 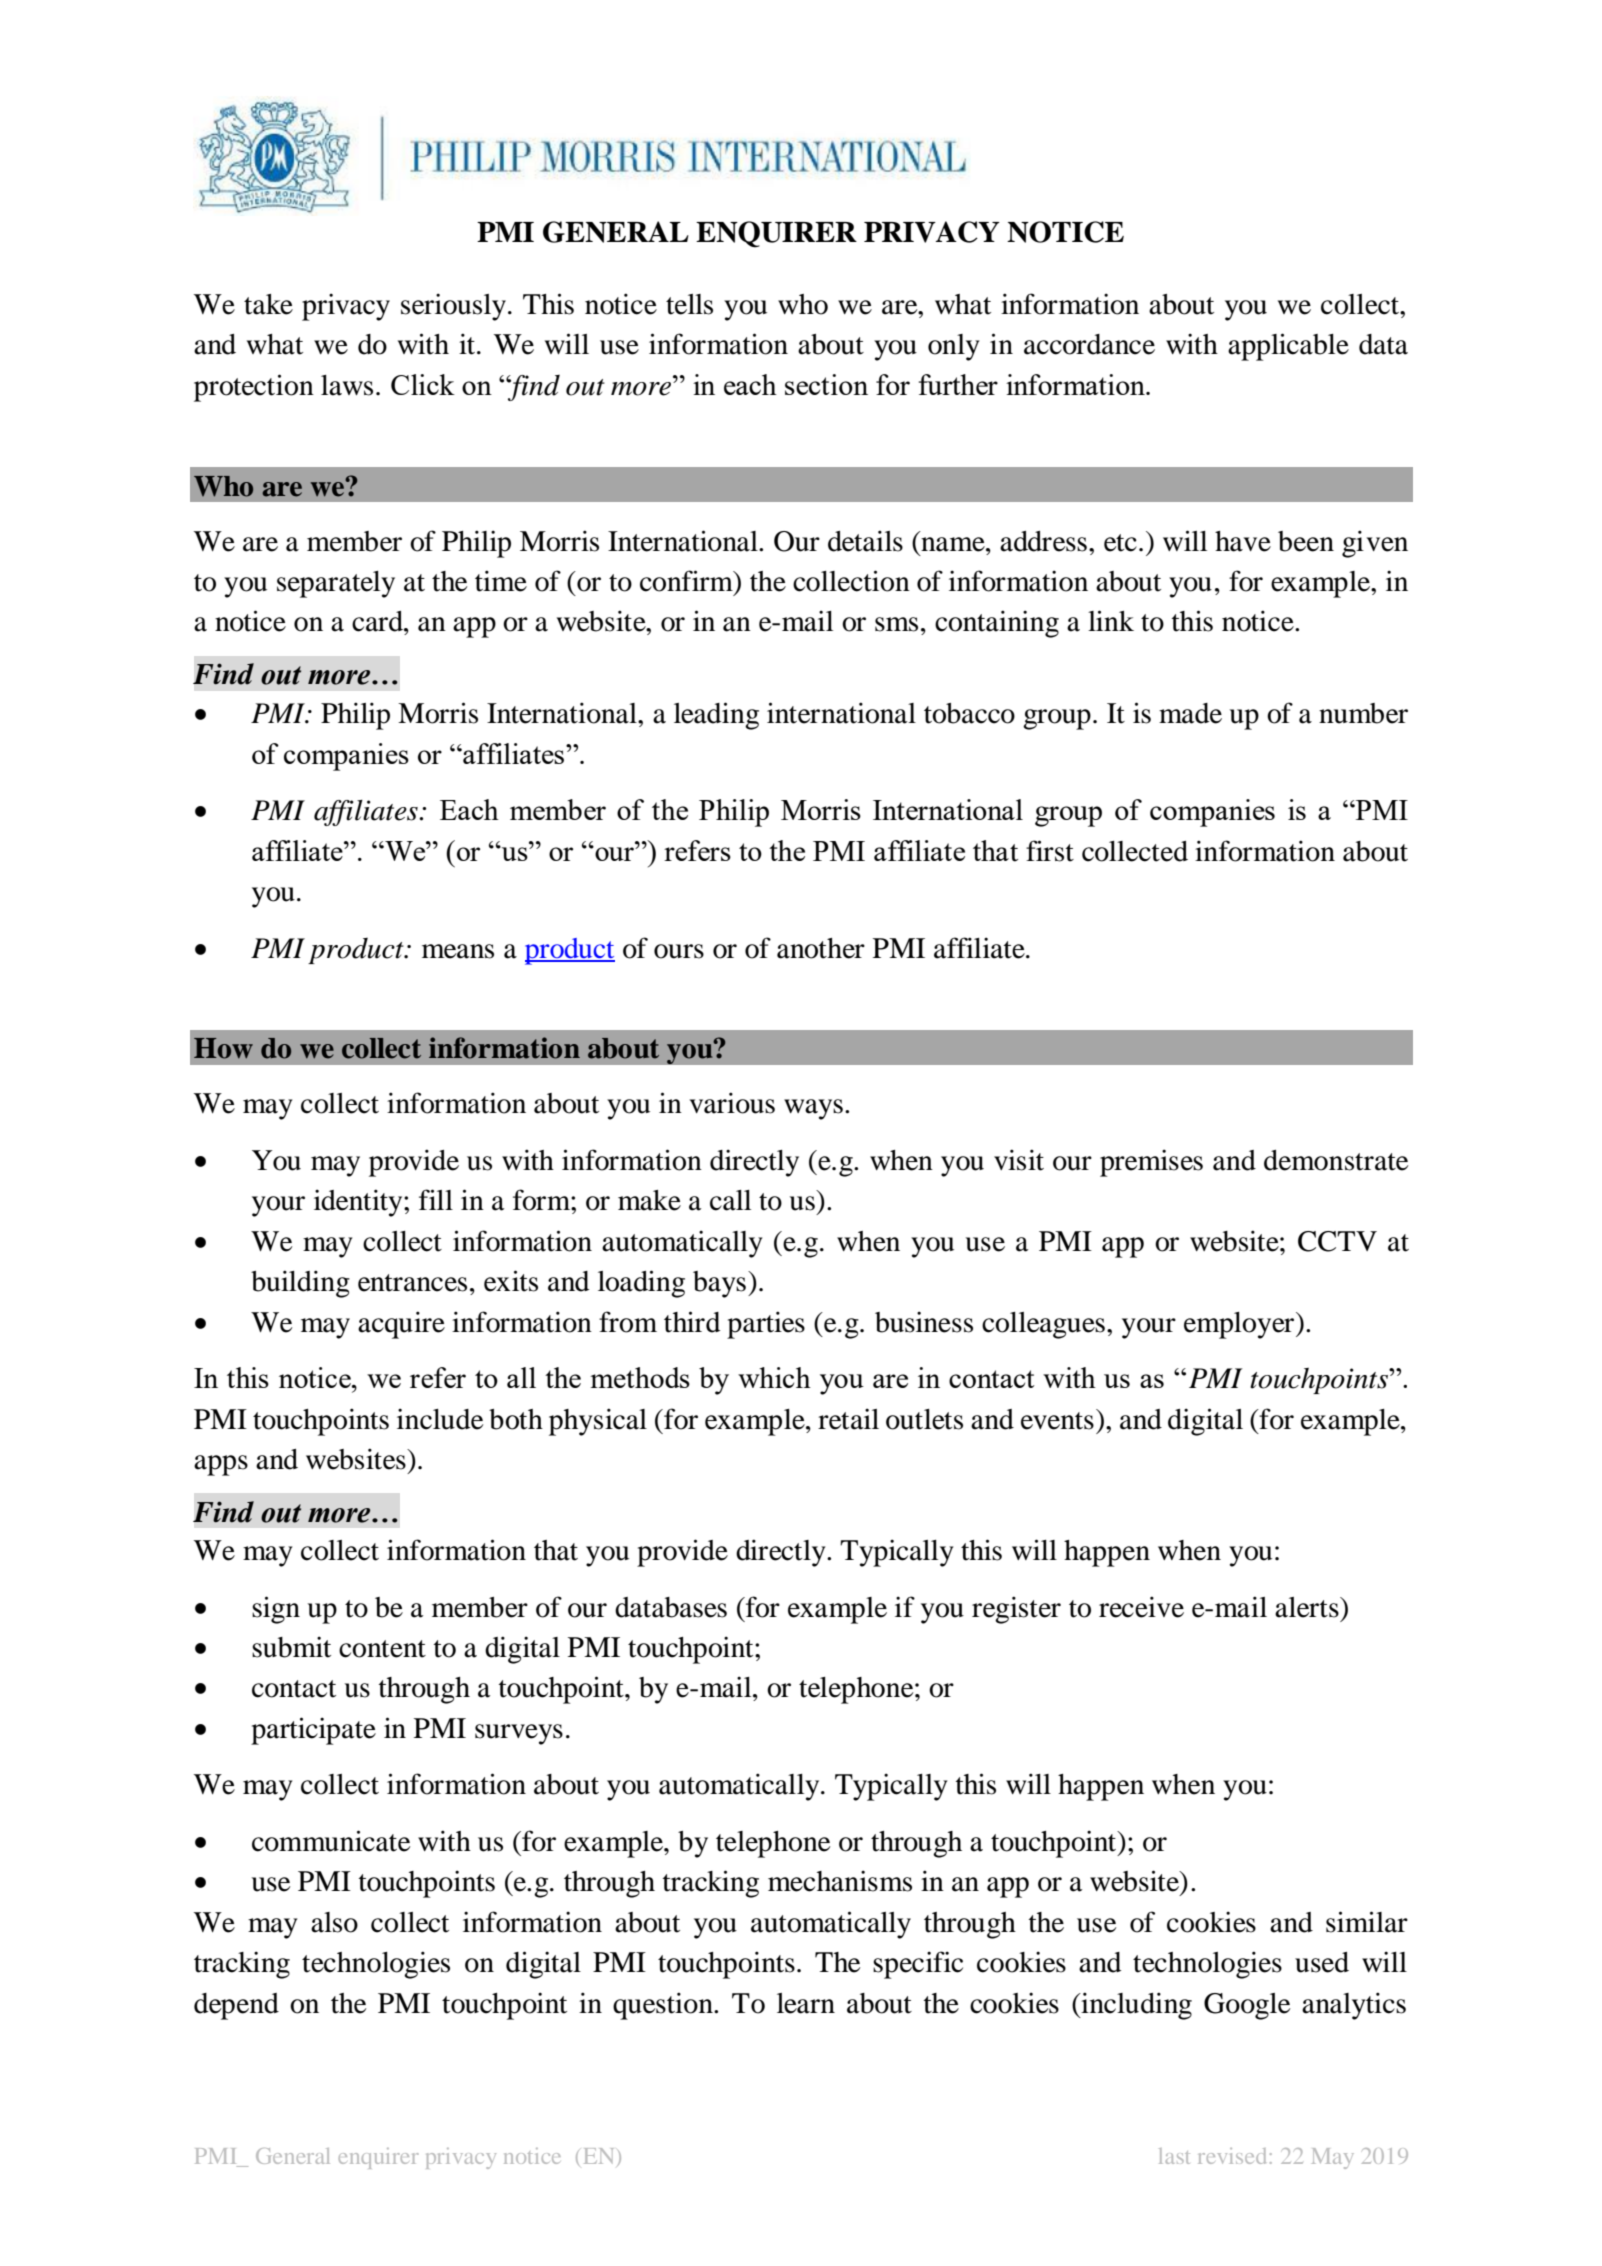 What do you see at coordinates (236, 2006) in the screenshot?
I see `depend` at bounding box center [236, 2006].
